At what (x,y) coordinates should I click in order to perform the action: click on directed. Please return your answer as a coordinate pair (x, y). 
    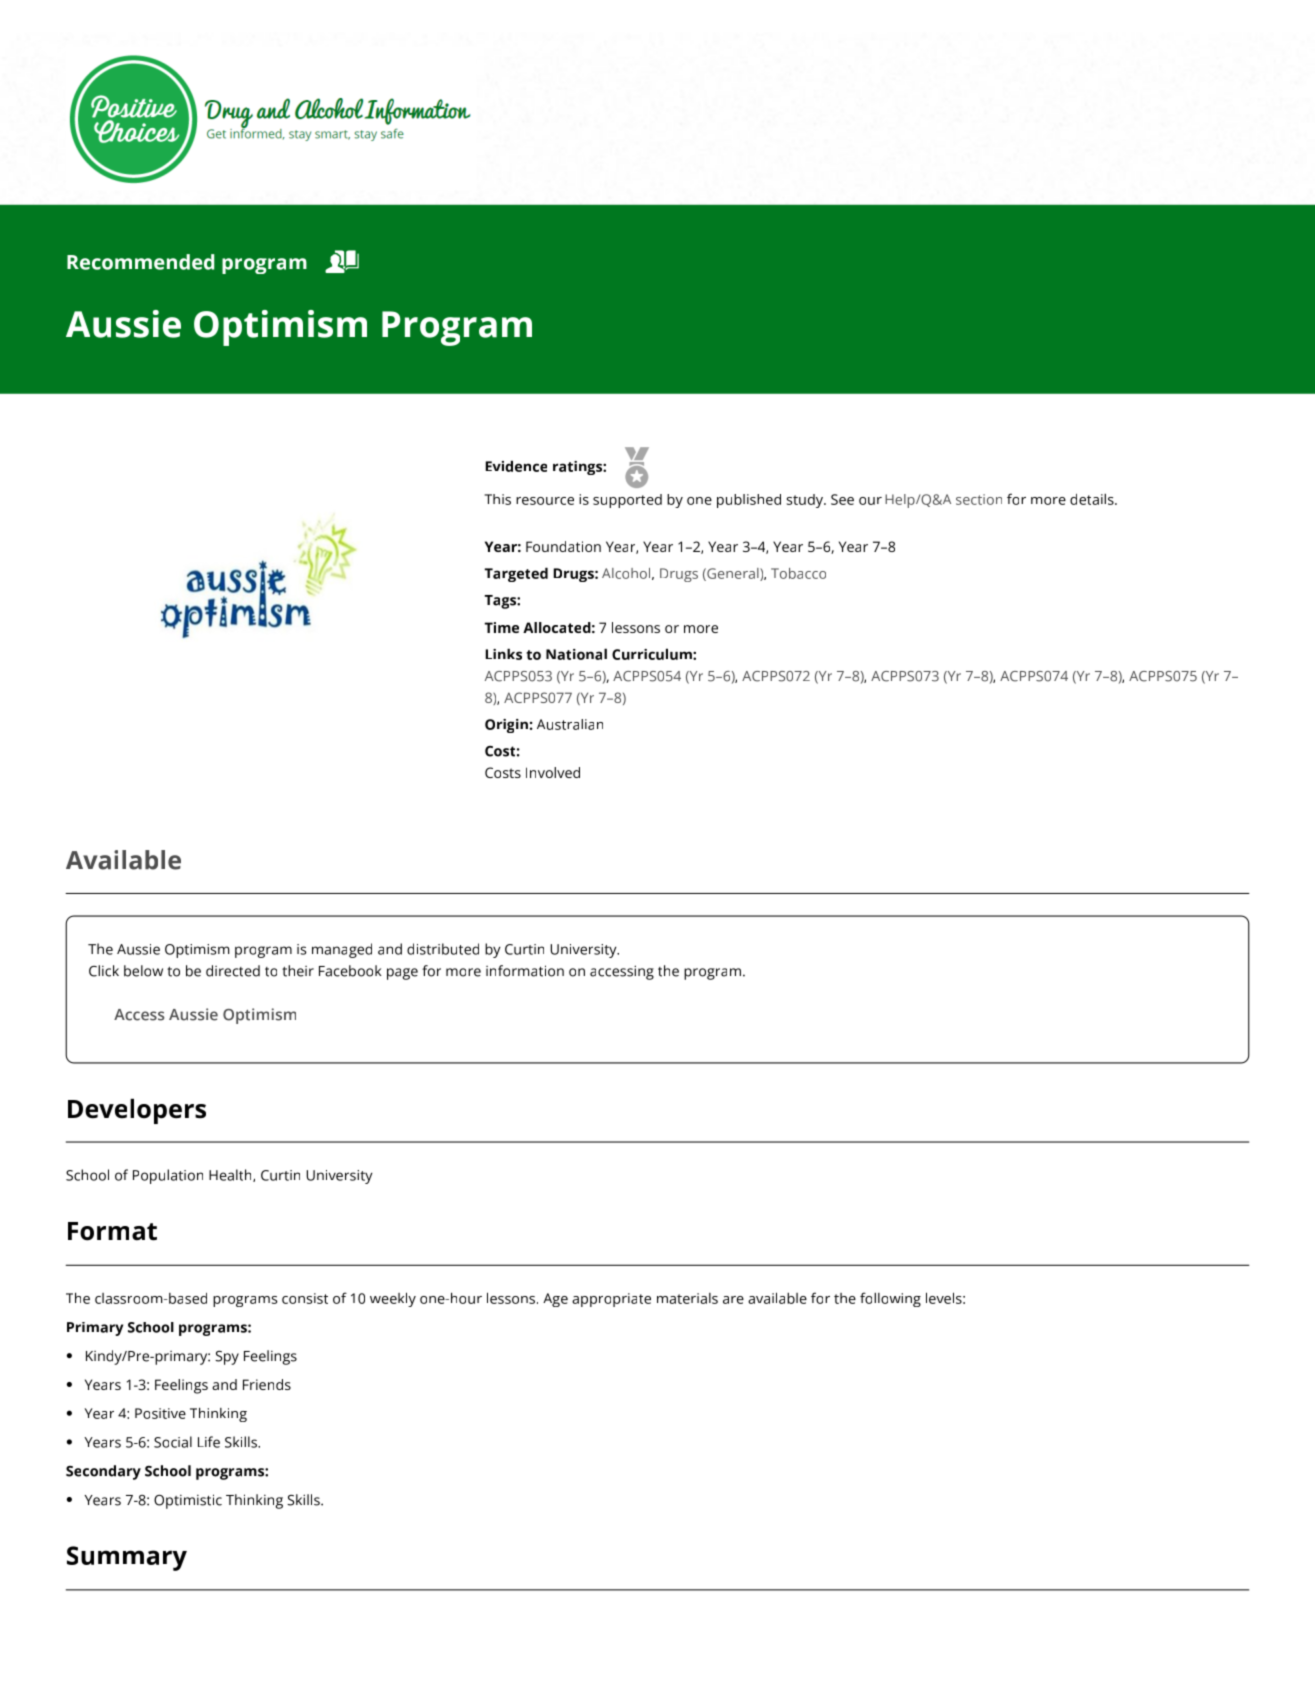
    Looking at the image, I should click on (233, 971).
